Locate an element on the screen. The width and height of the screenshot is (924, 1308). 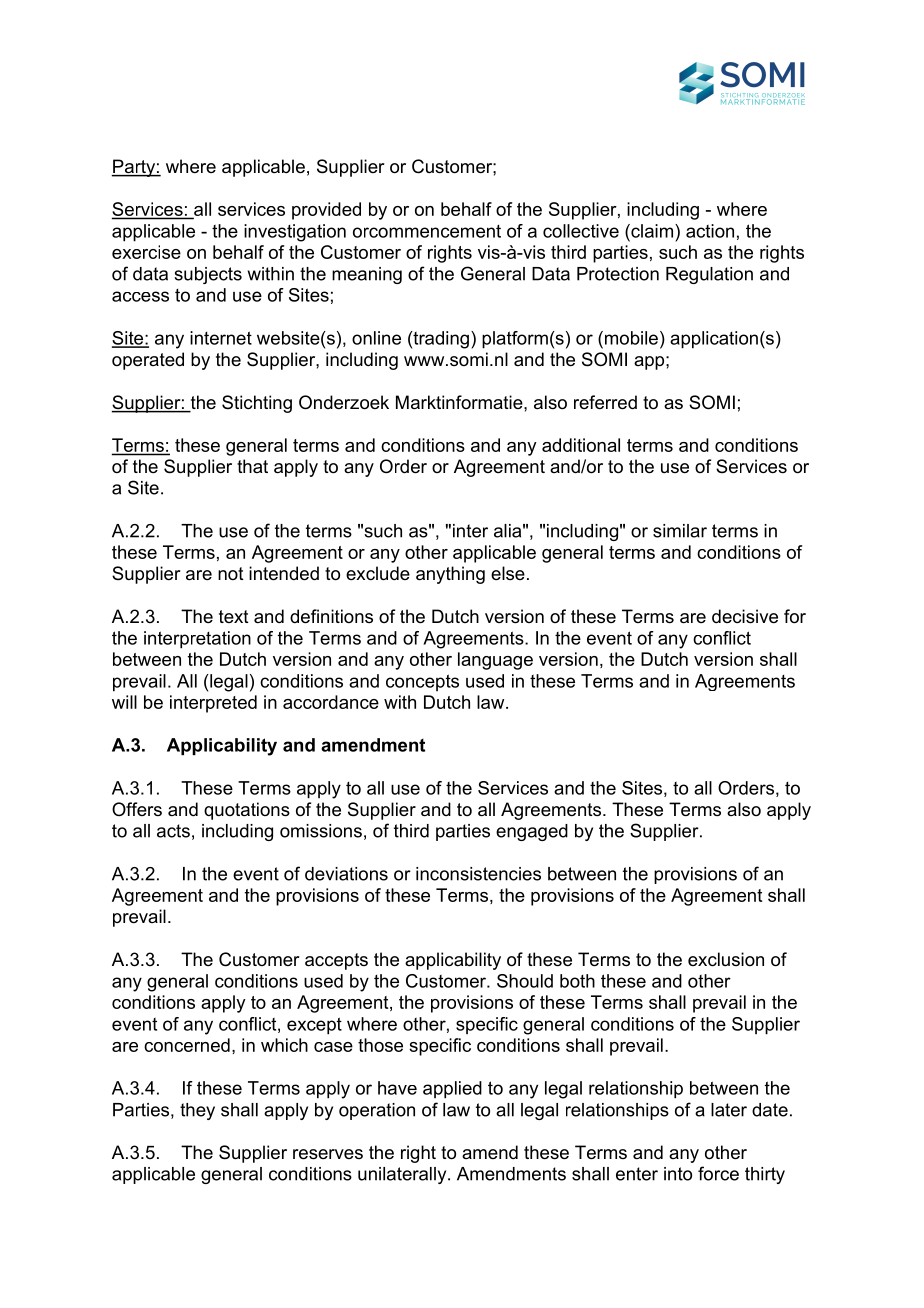
subjects is located at coordinates (208, 275).
